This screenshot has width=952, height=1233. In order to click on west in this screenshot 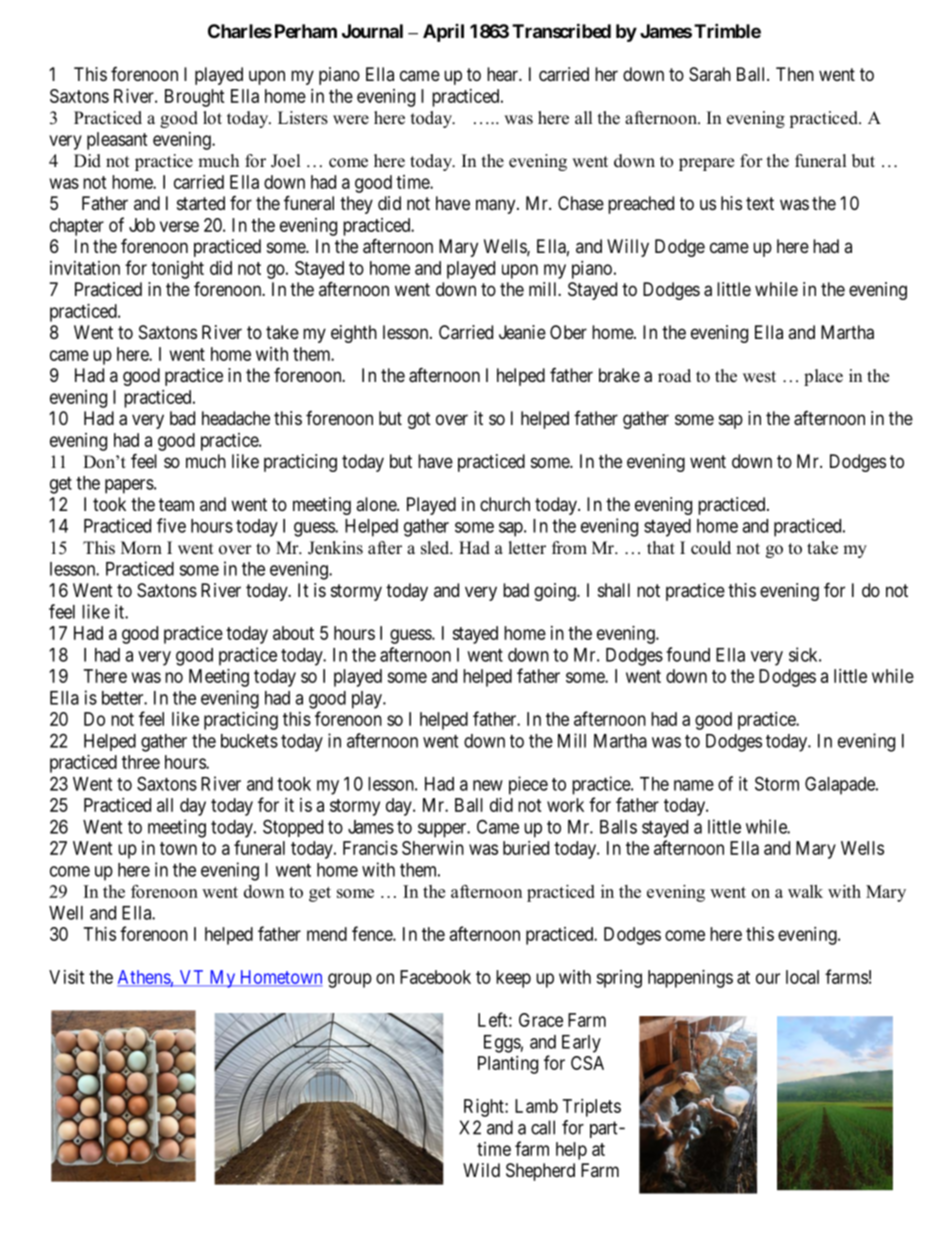, I will do `click(759, 377)`.
